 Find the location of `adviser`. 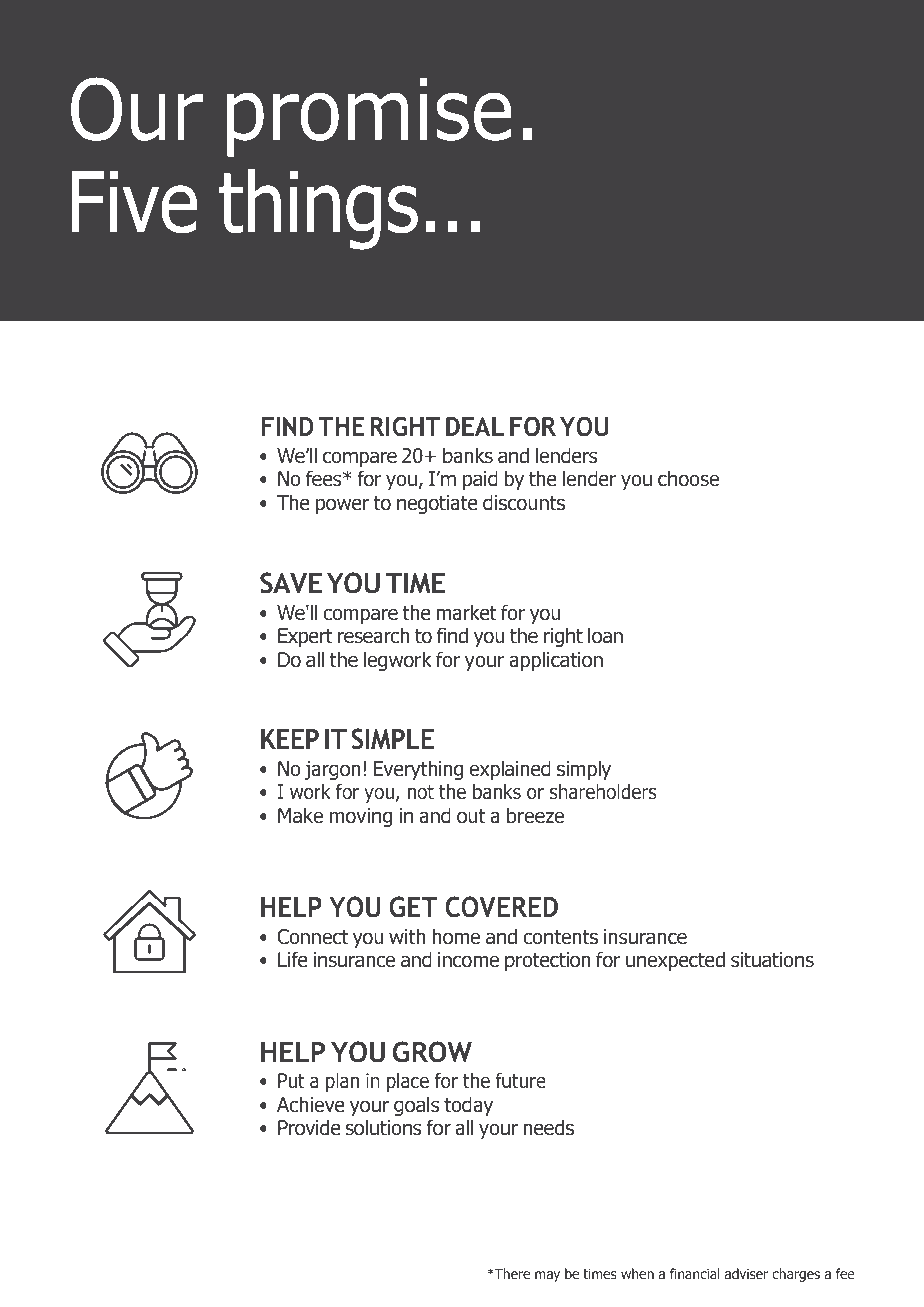

adviser is located at coordinates (746, 1273).
